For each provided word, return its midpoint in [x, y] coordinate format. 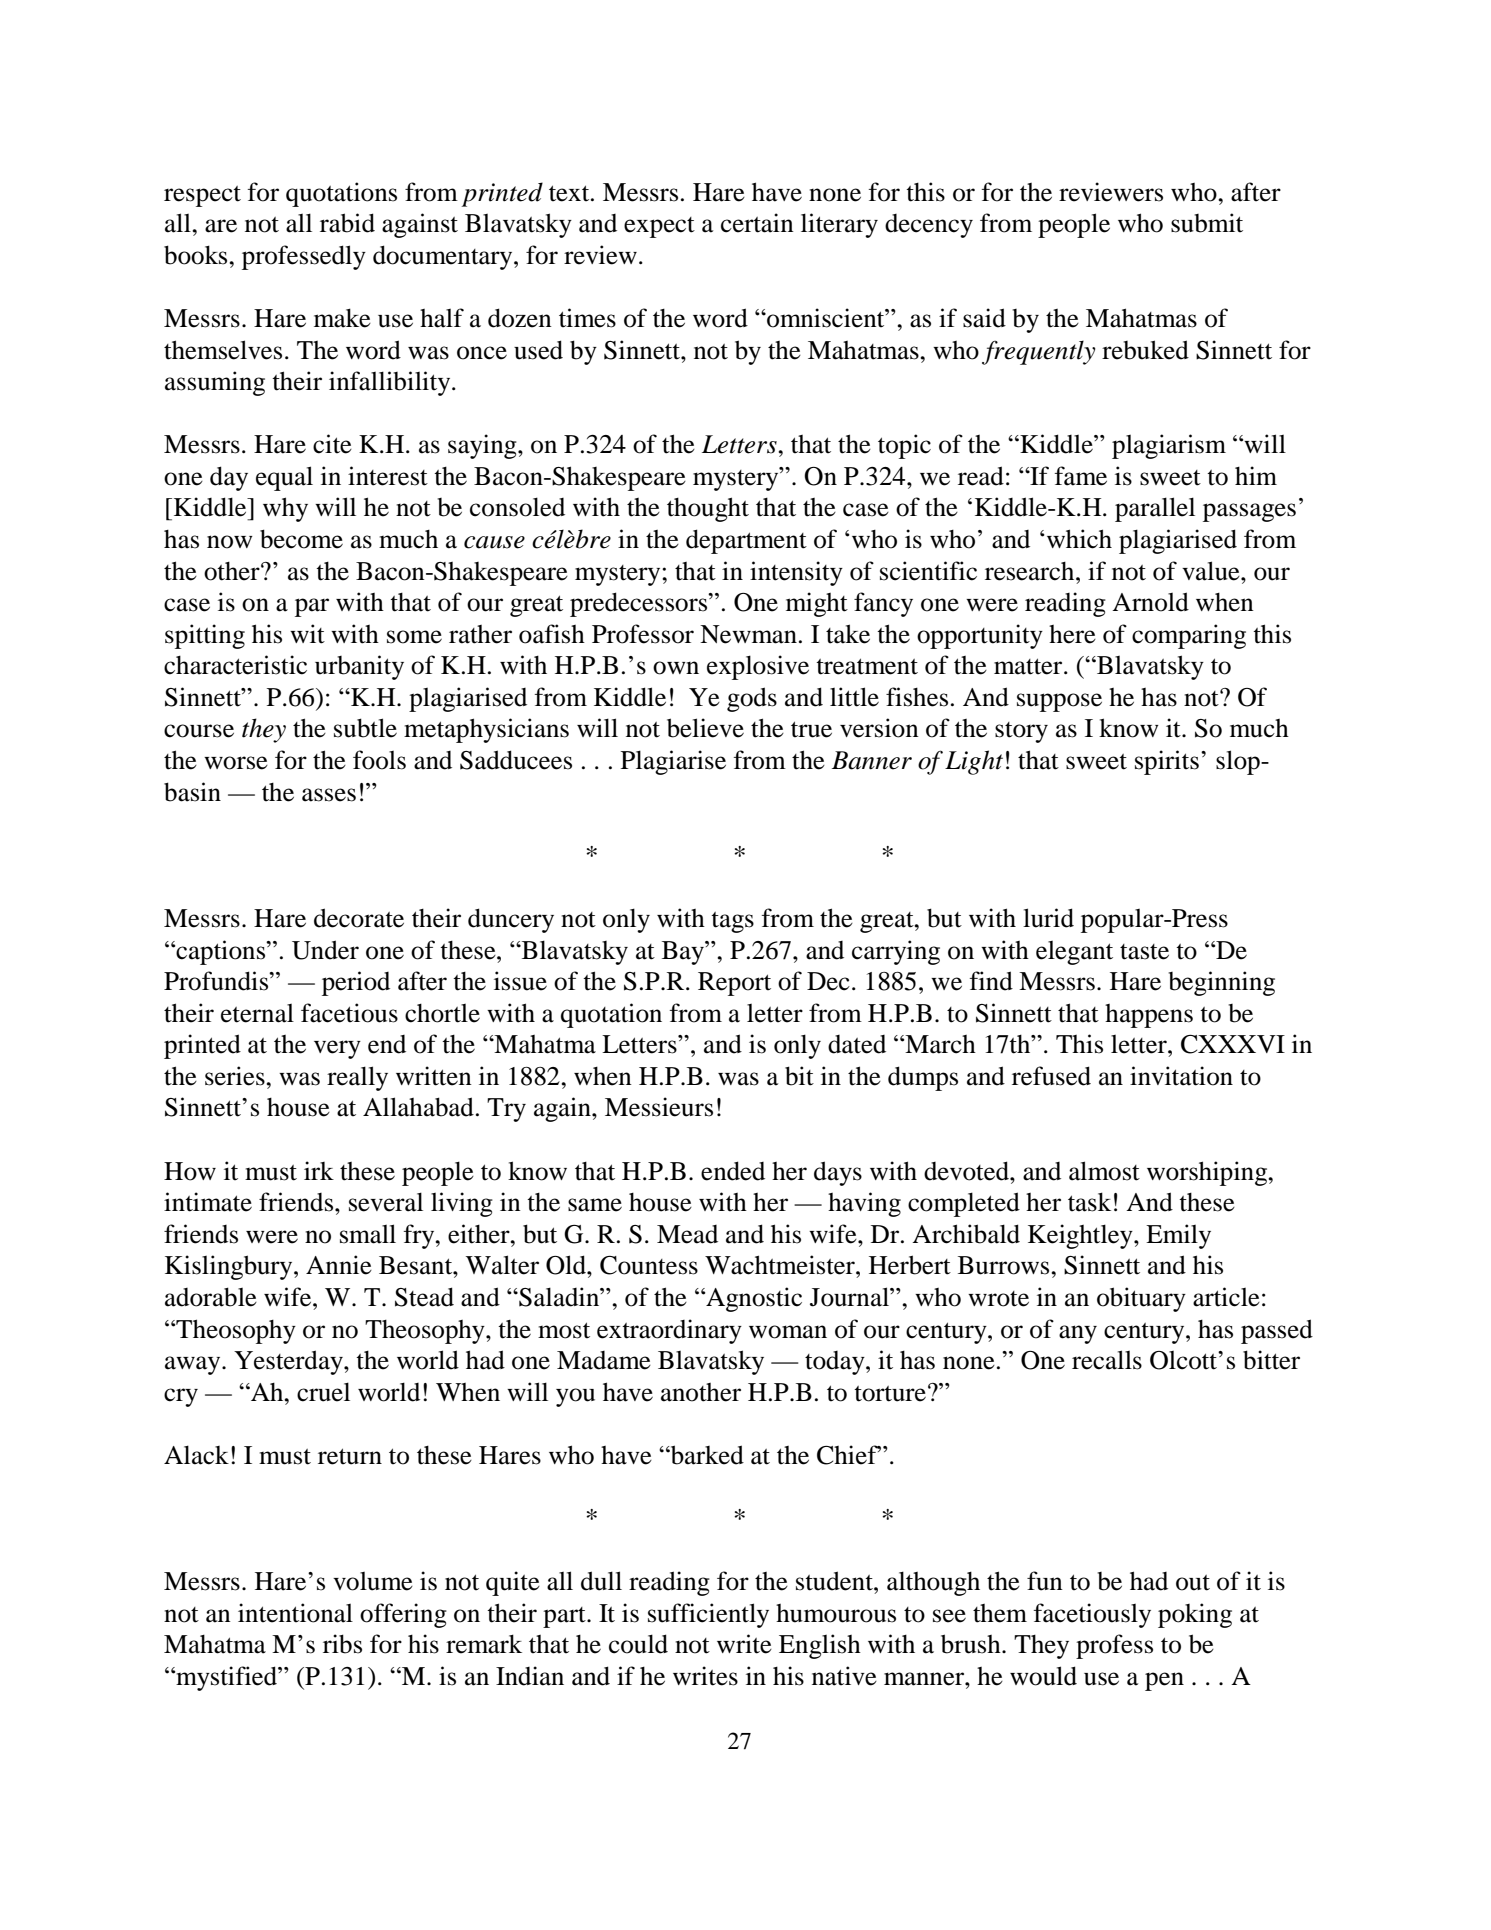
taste [1144, 952]
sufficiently [708, 1615]
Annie [339, 1265]
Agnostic [753, 1299]
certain [757, 223]
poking [1195, 1615]
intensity [796, 573]
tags [732, 922]
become [301, 539]
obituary [1141, 1299]
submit [1207, 223]
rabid [347, 223]
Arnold [1150, 602]
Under [325, 950]
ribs [342, 1644]
